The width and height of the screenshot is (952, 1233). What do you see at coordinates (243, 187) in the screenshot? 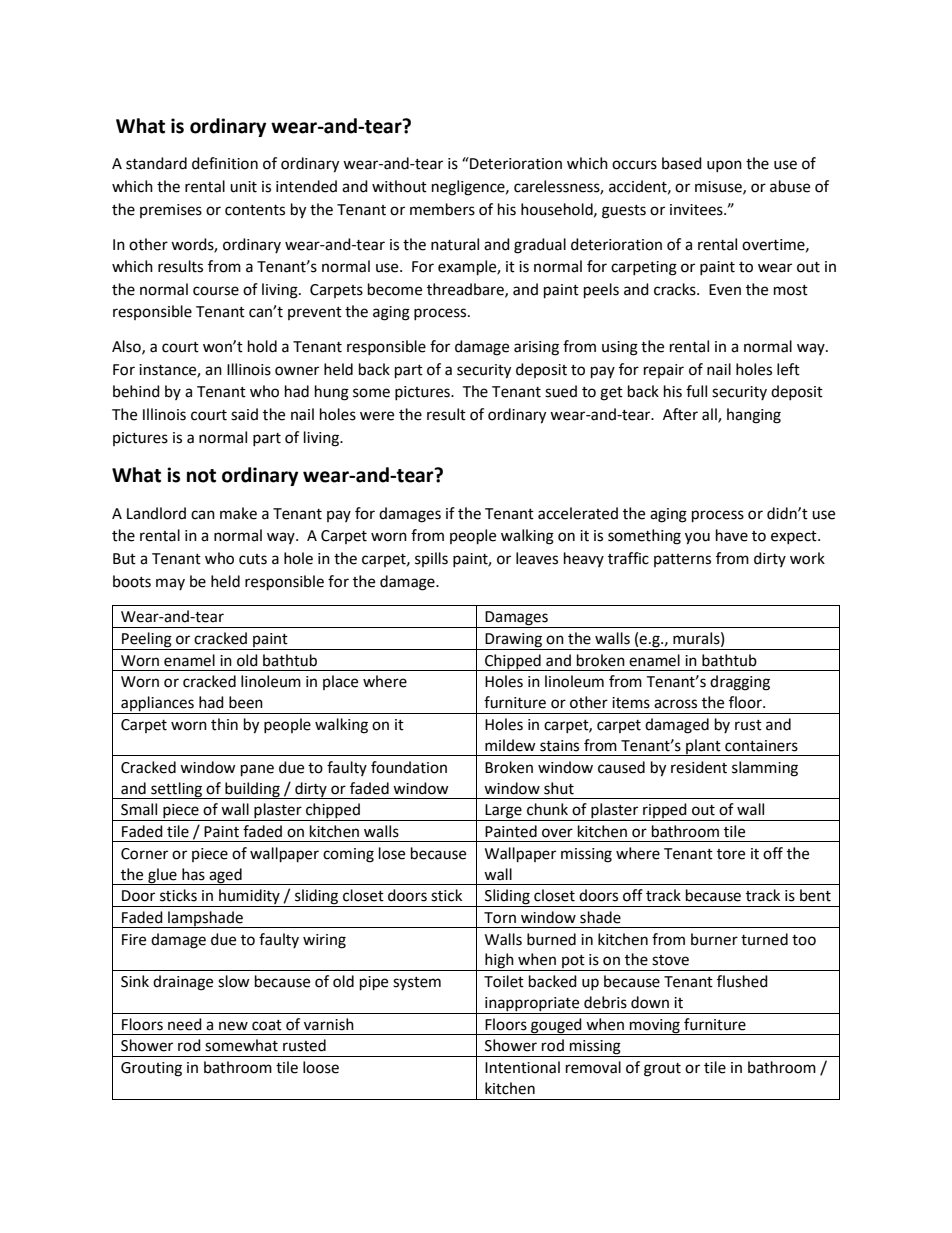
I see `unit` at bounding box center [243, 187].
